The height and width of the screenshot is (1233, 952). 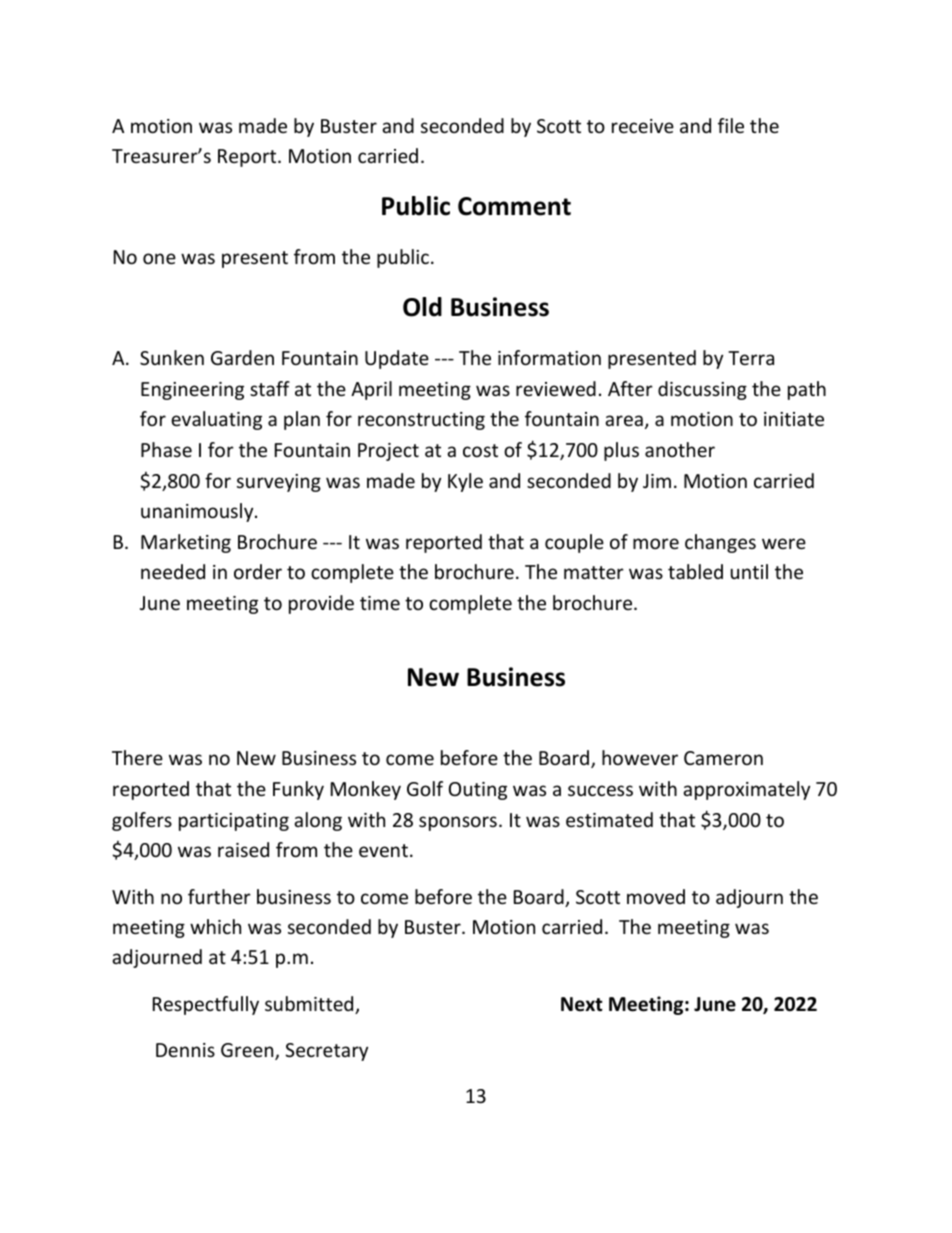 What do you see at coordinates (206, 1005) in the screenshot?
I see `Respectfully` at bounding box center [206, 1005].
